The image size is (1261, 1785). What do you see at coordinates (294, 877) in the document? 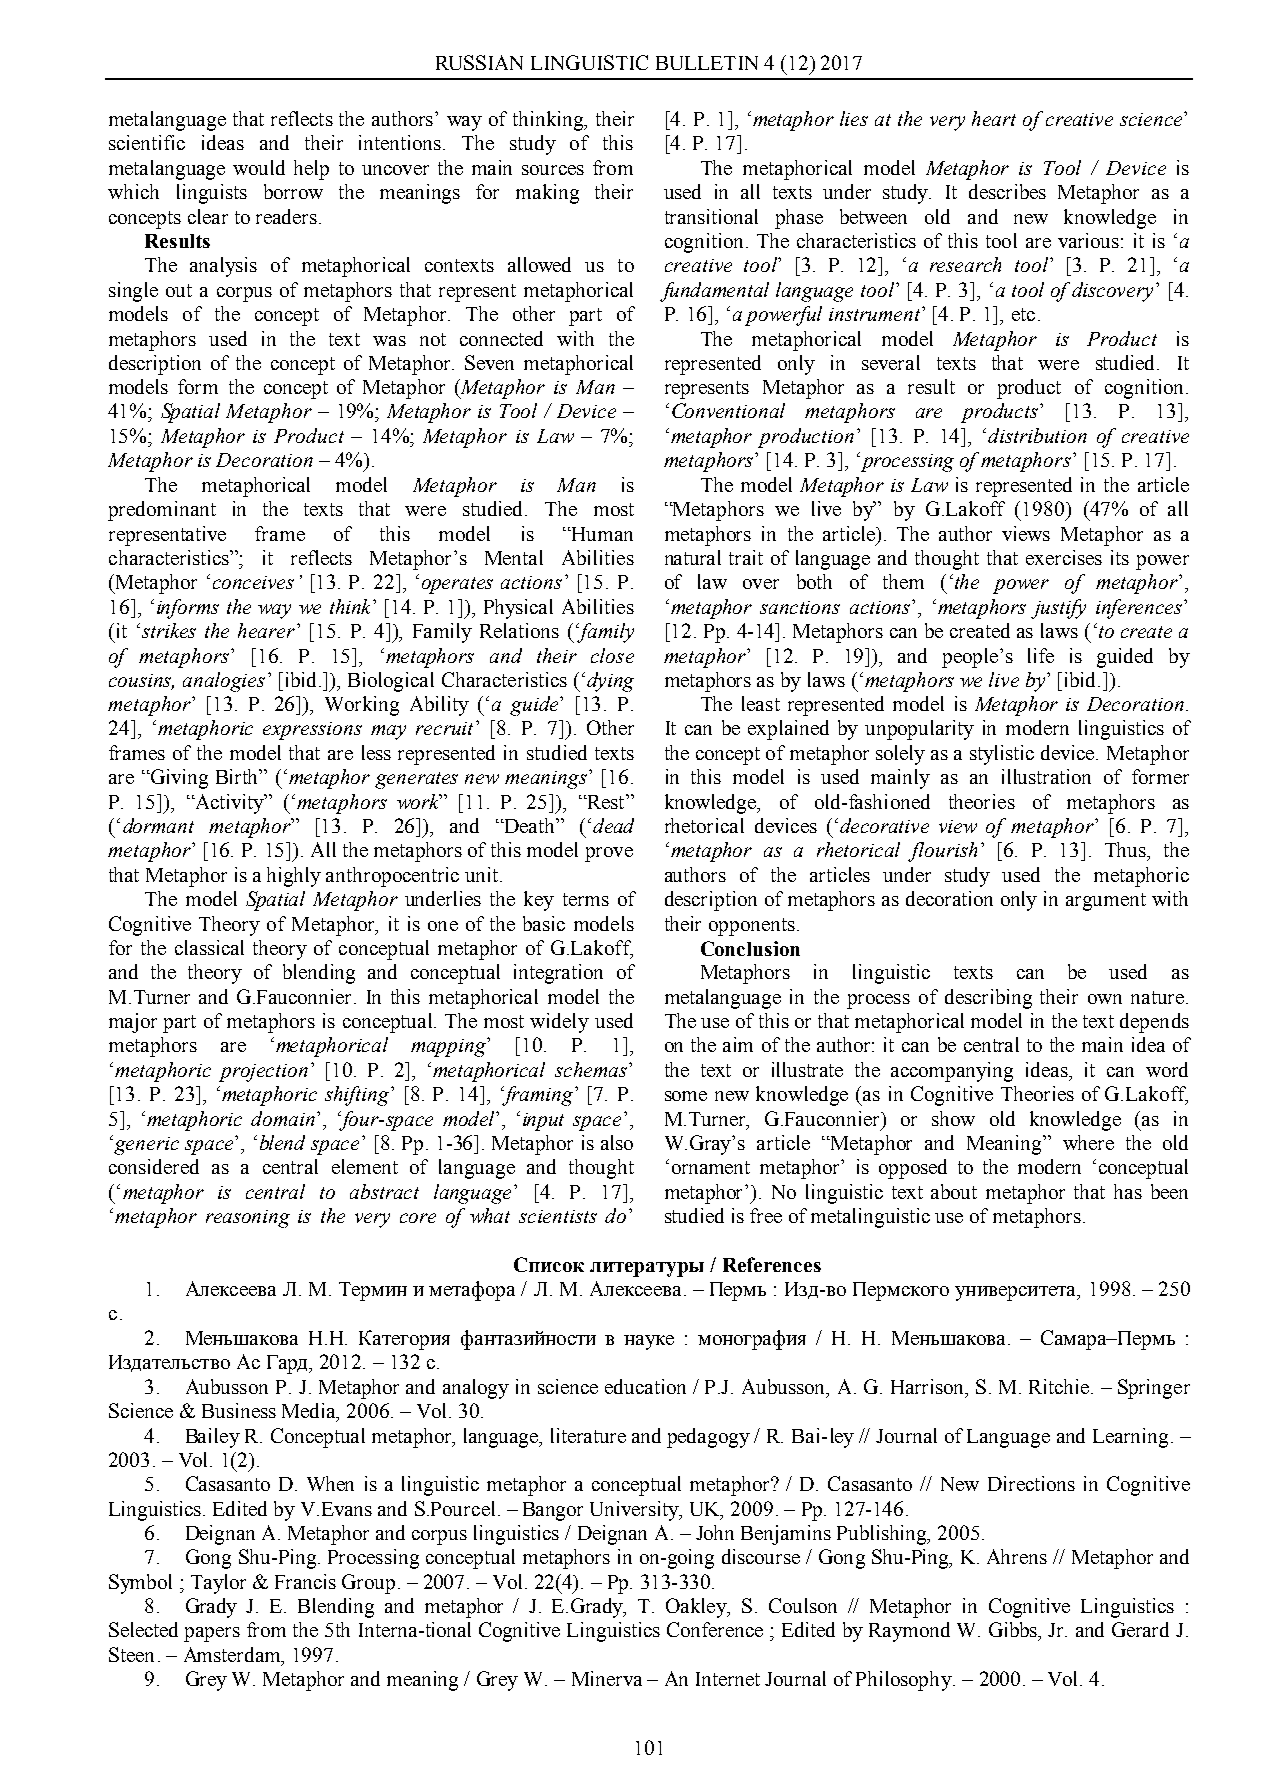
I see `highly` at bounding box center [294, 877].
